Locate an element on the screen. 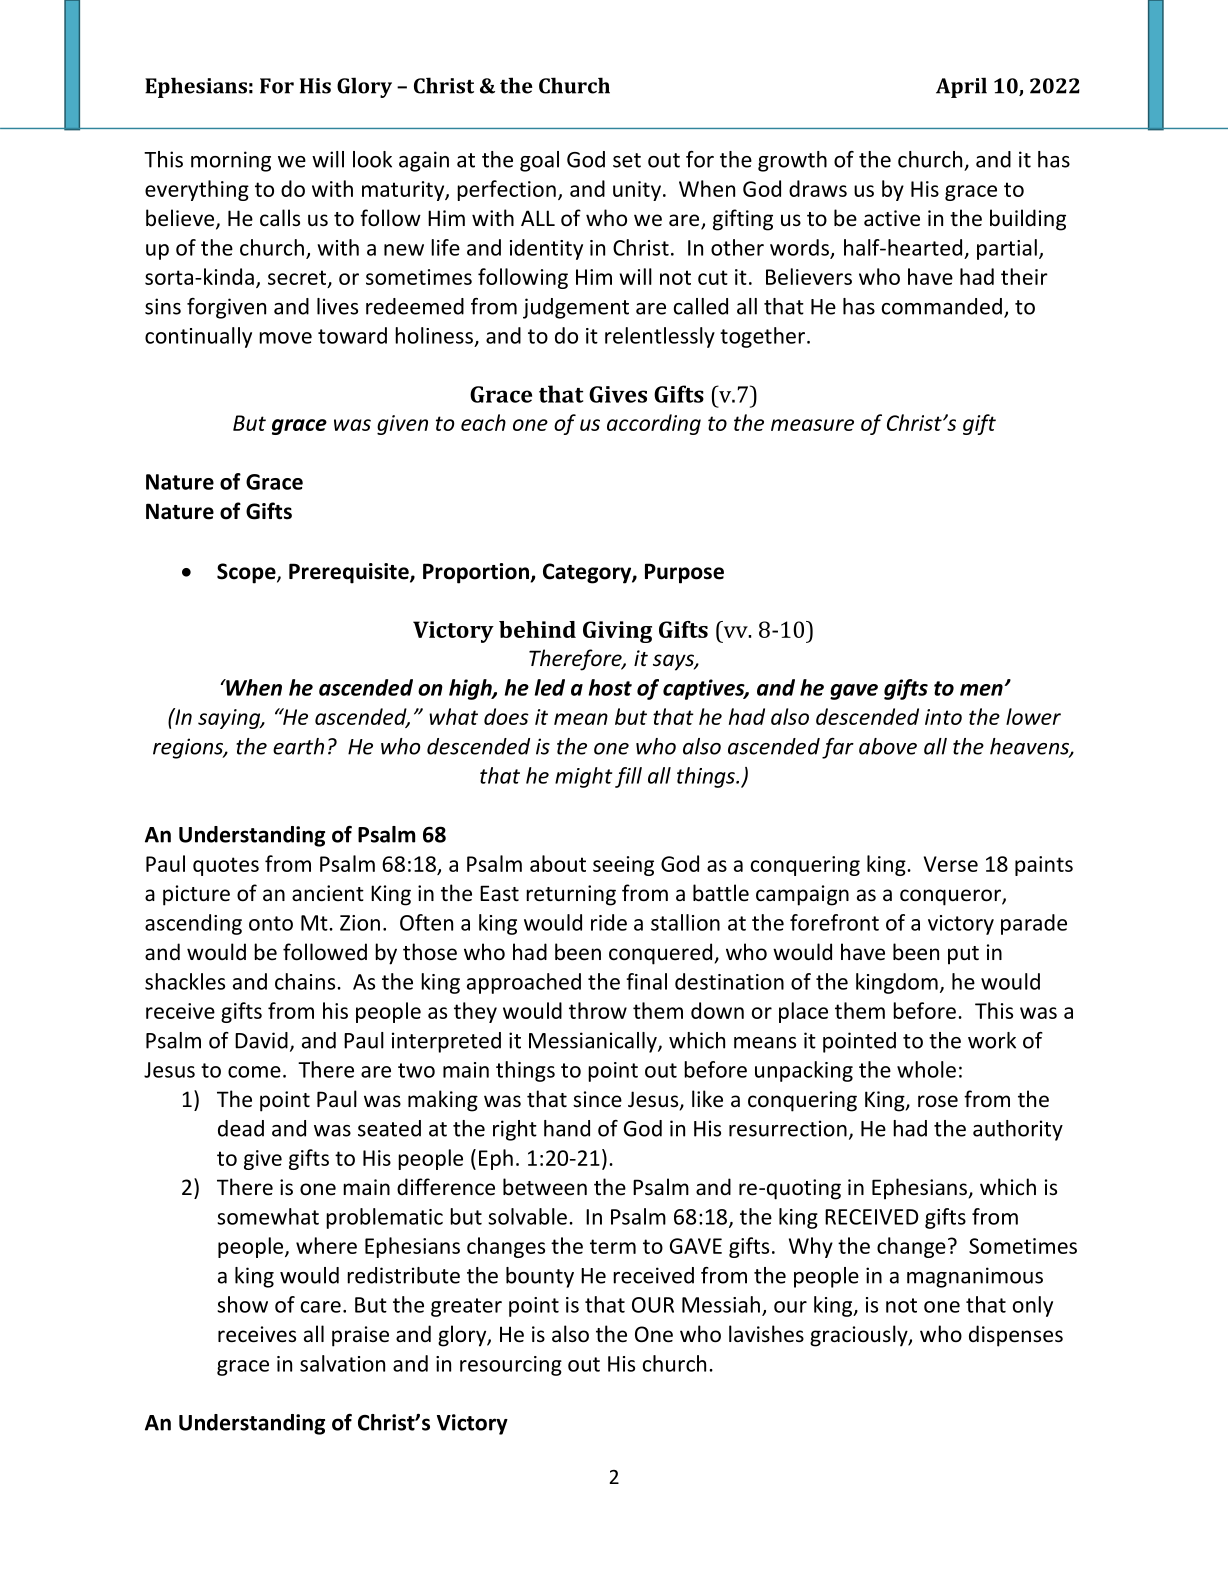  morning is located at coordinates (231, 161).
